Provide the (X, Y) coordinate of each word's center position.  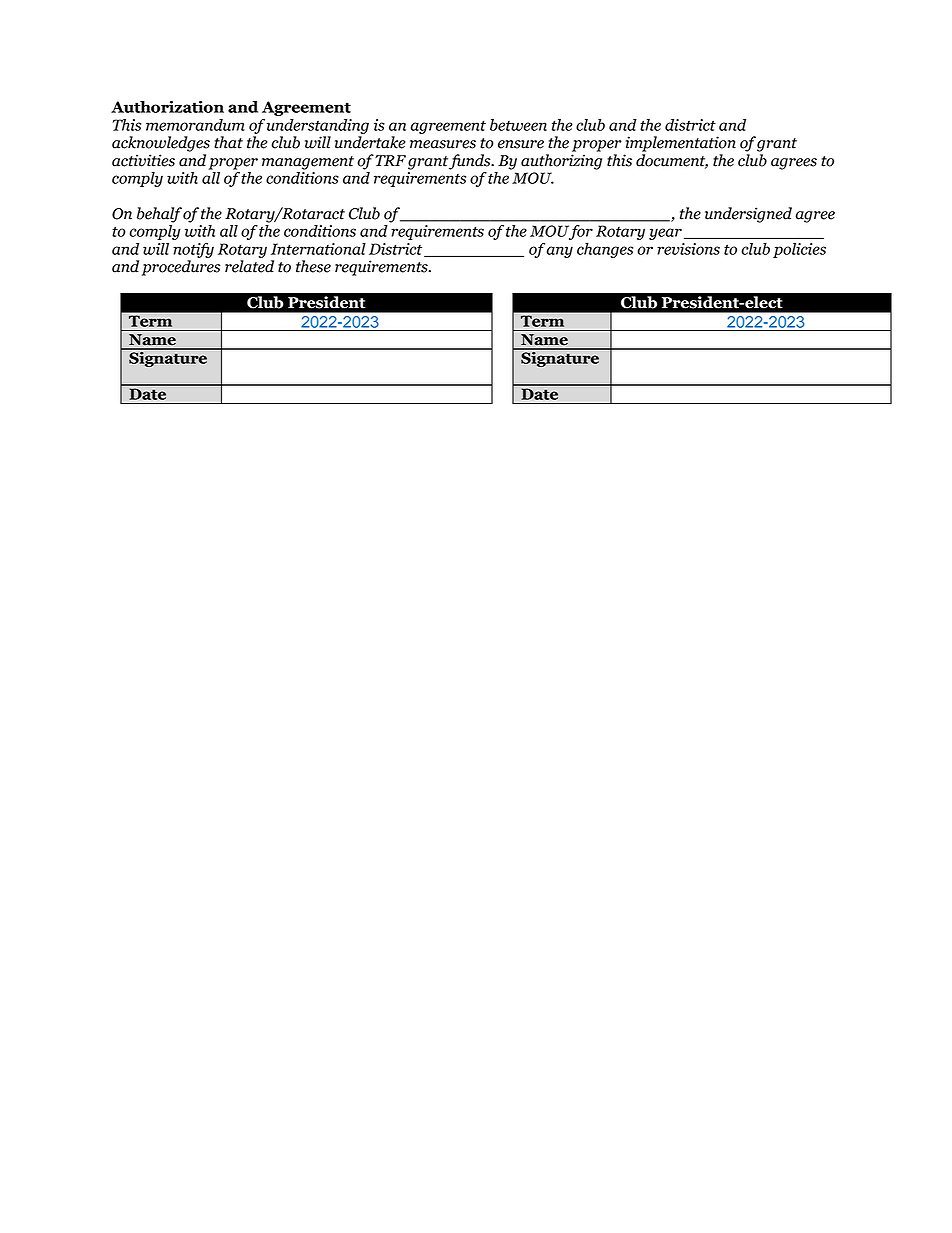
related (249, 266)
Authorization (167, 107)
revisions (688, 249)
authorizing (561, 162)
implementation (681, 144)
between (518, 125)
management (308, 163)
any (560, 252)
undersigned (748, 215)
